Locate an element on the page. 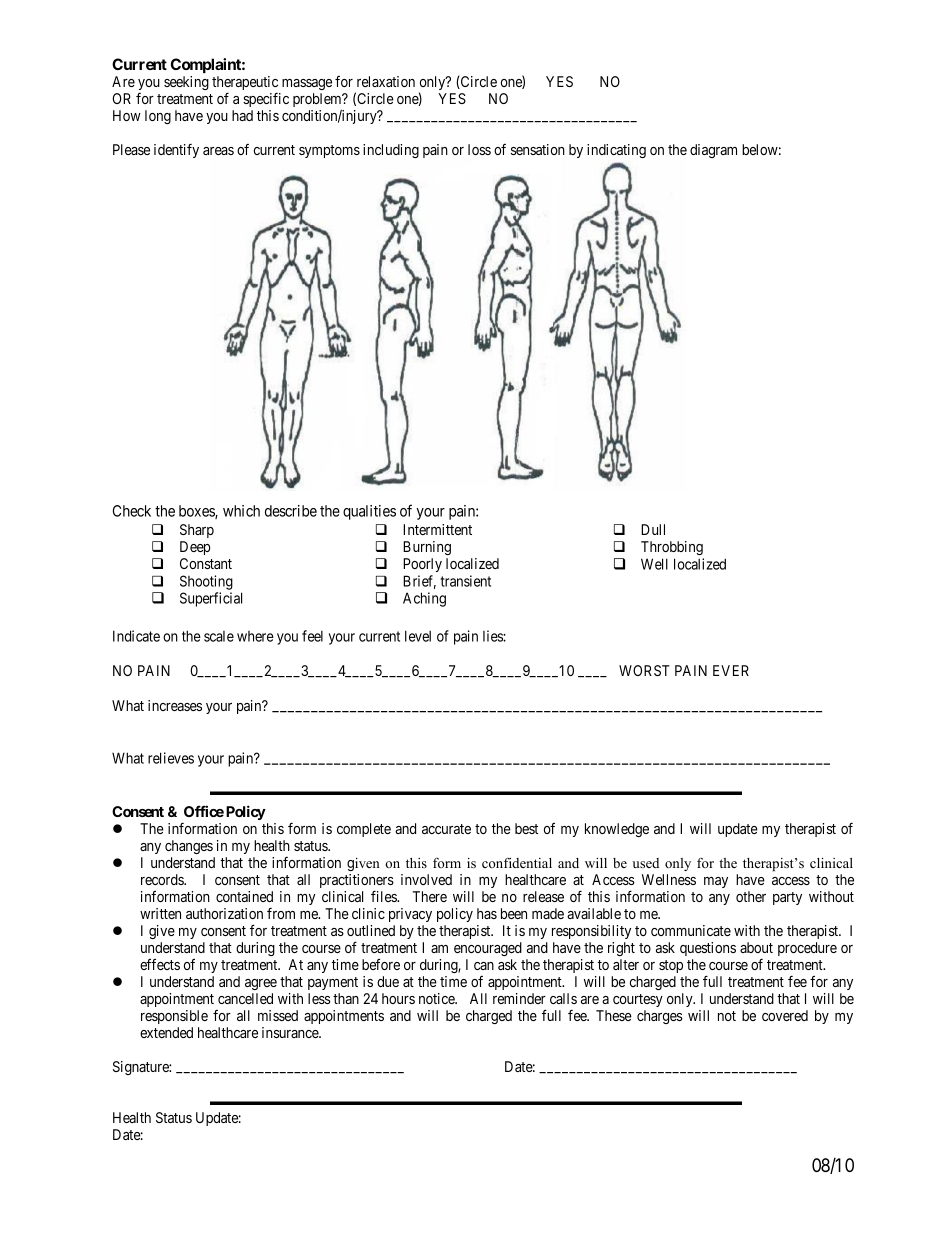  had is located at coordinates (242, 115).
